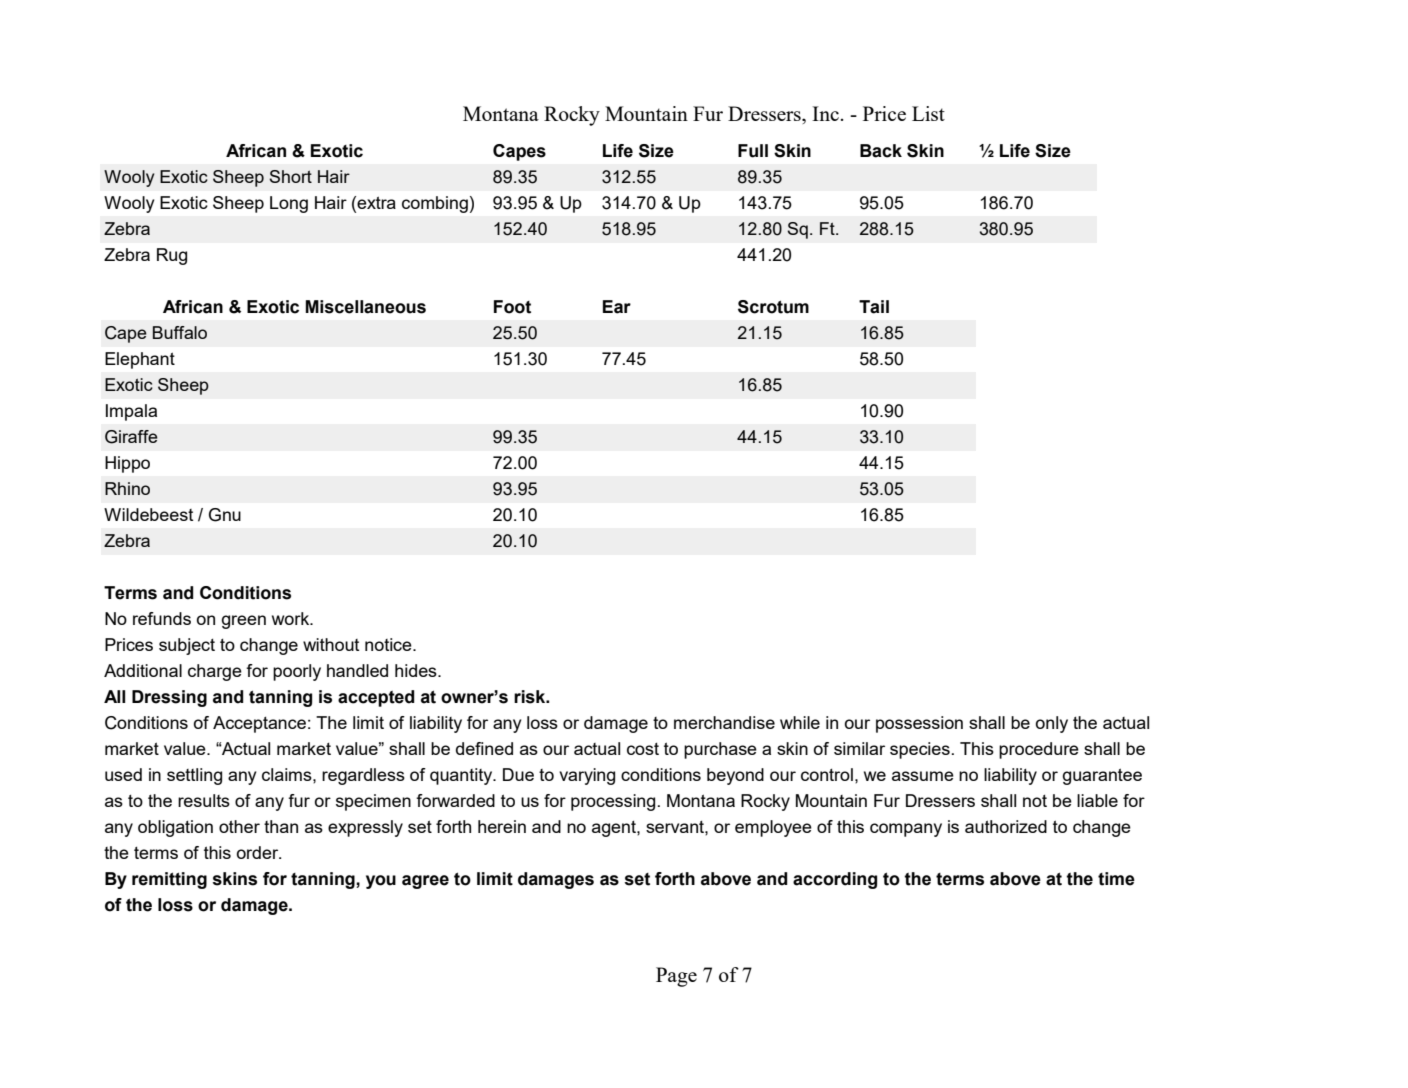  I want to click on notice, so click(389, 644).
